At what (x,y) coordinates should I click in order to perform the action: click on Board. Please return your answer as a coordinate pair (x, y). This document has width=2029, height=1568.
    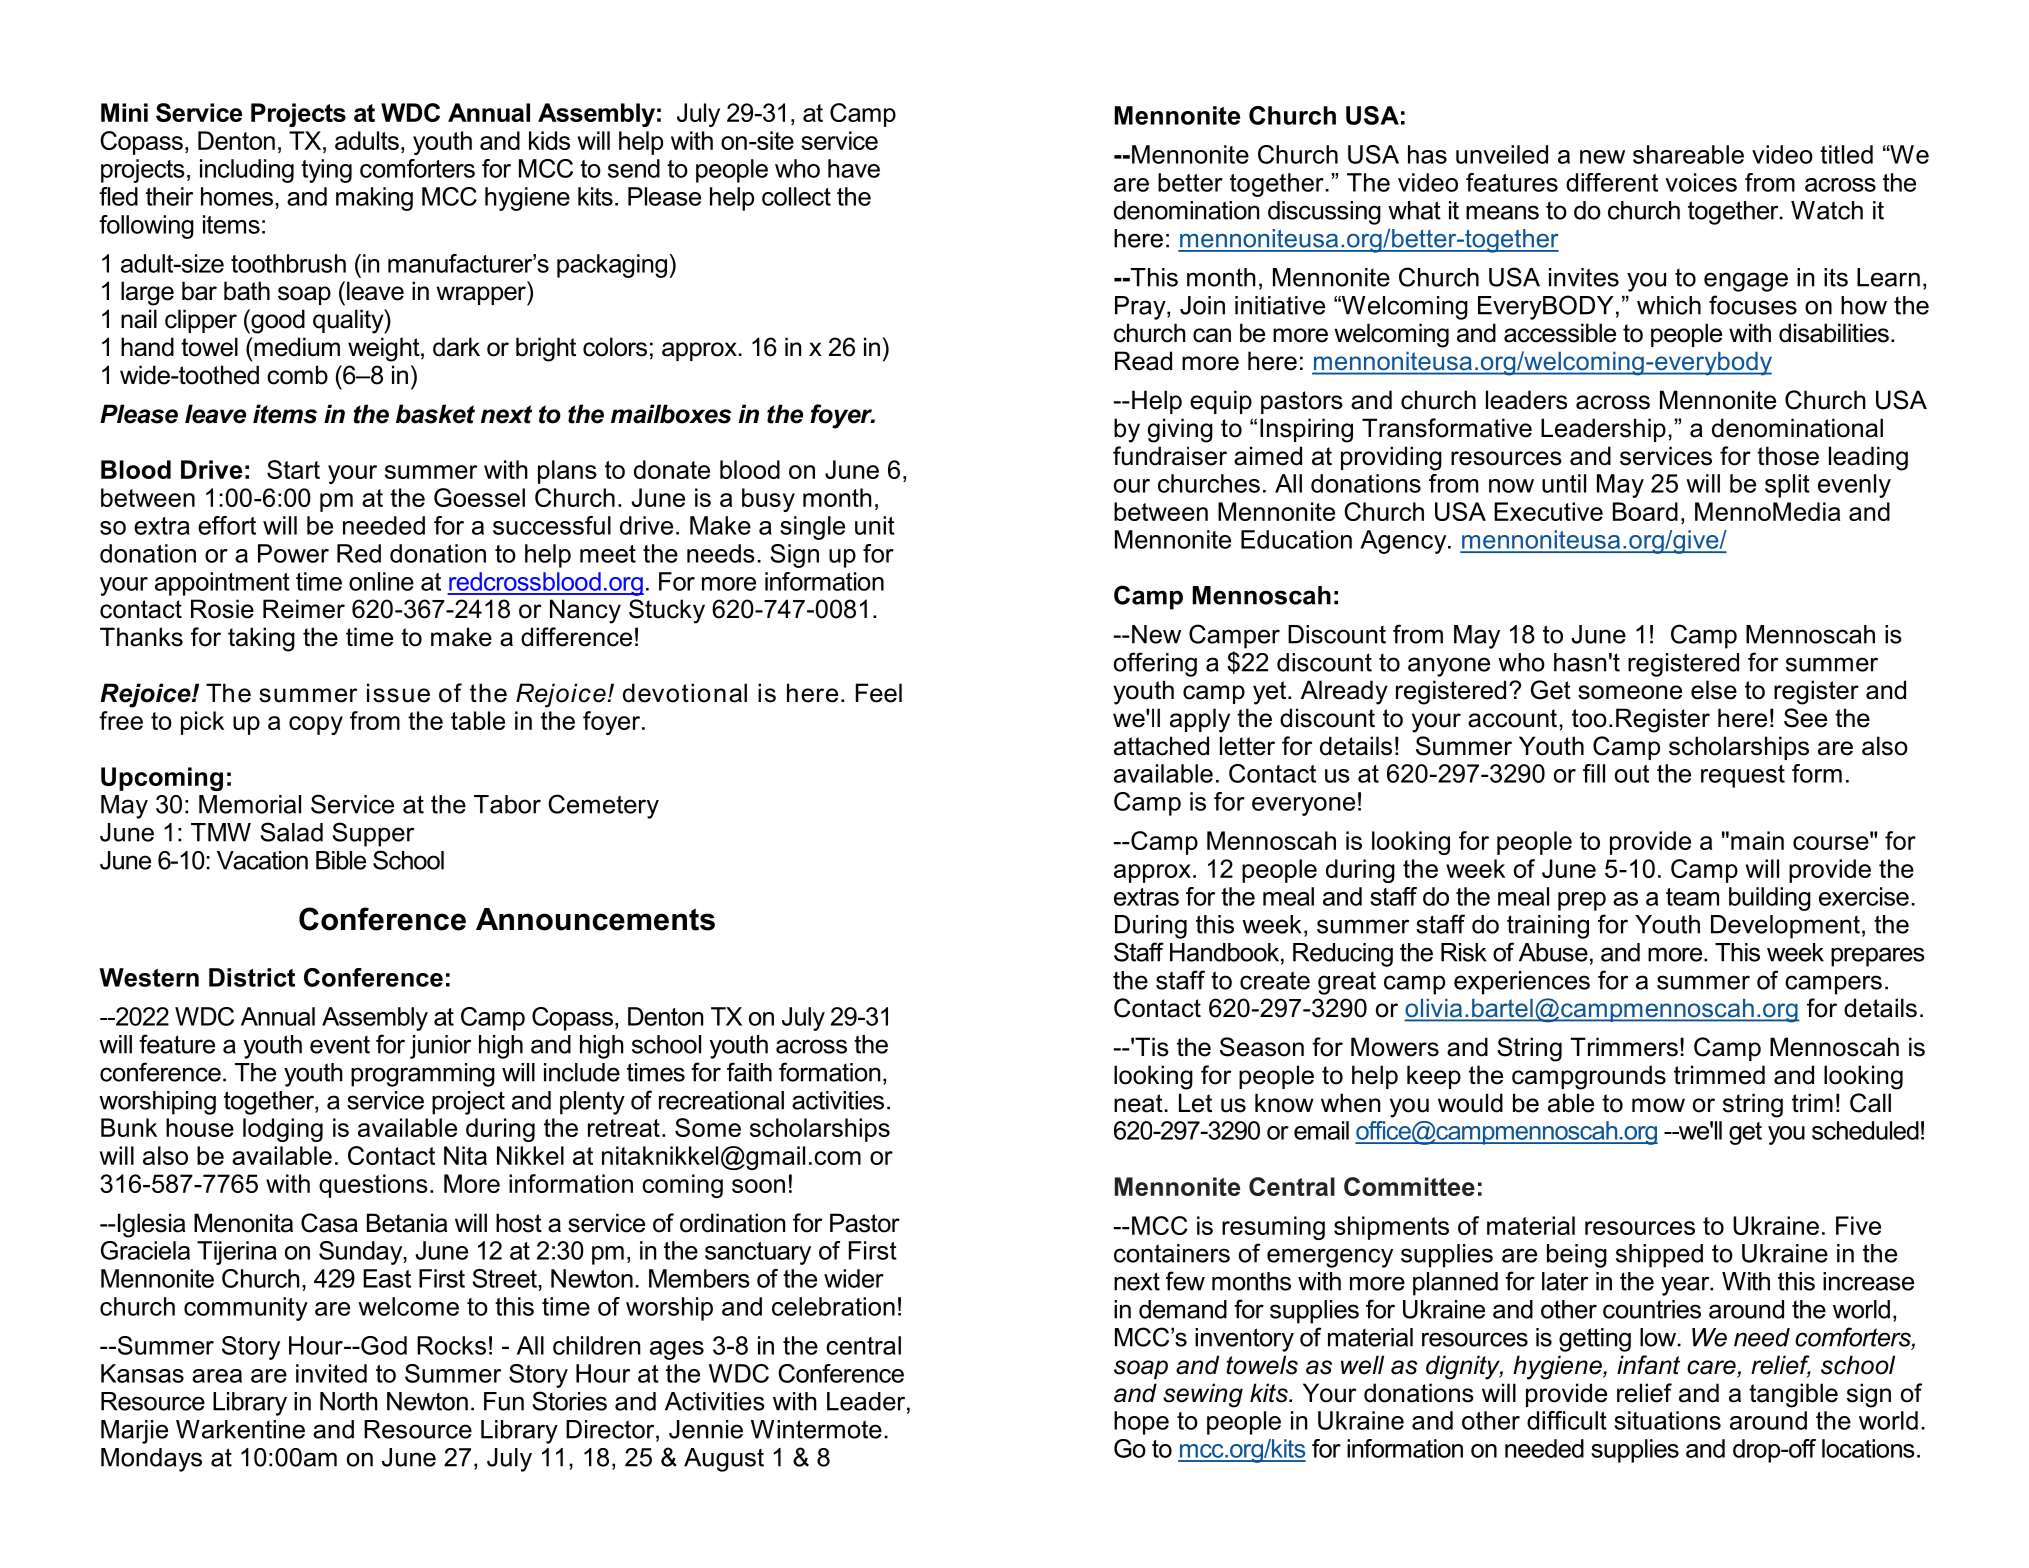
    Looking at the image, I should click on (1645, 511).
